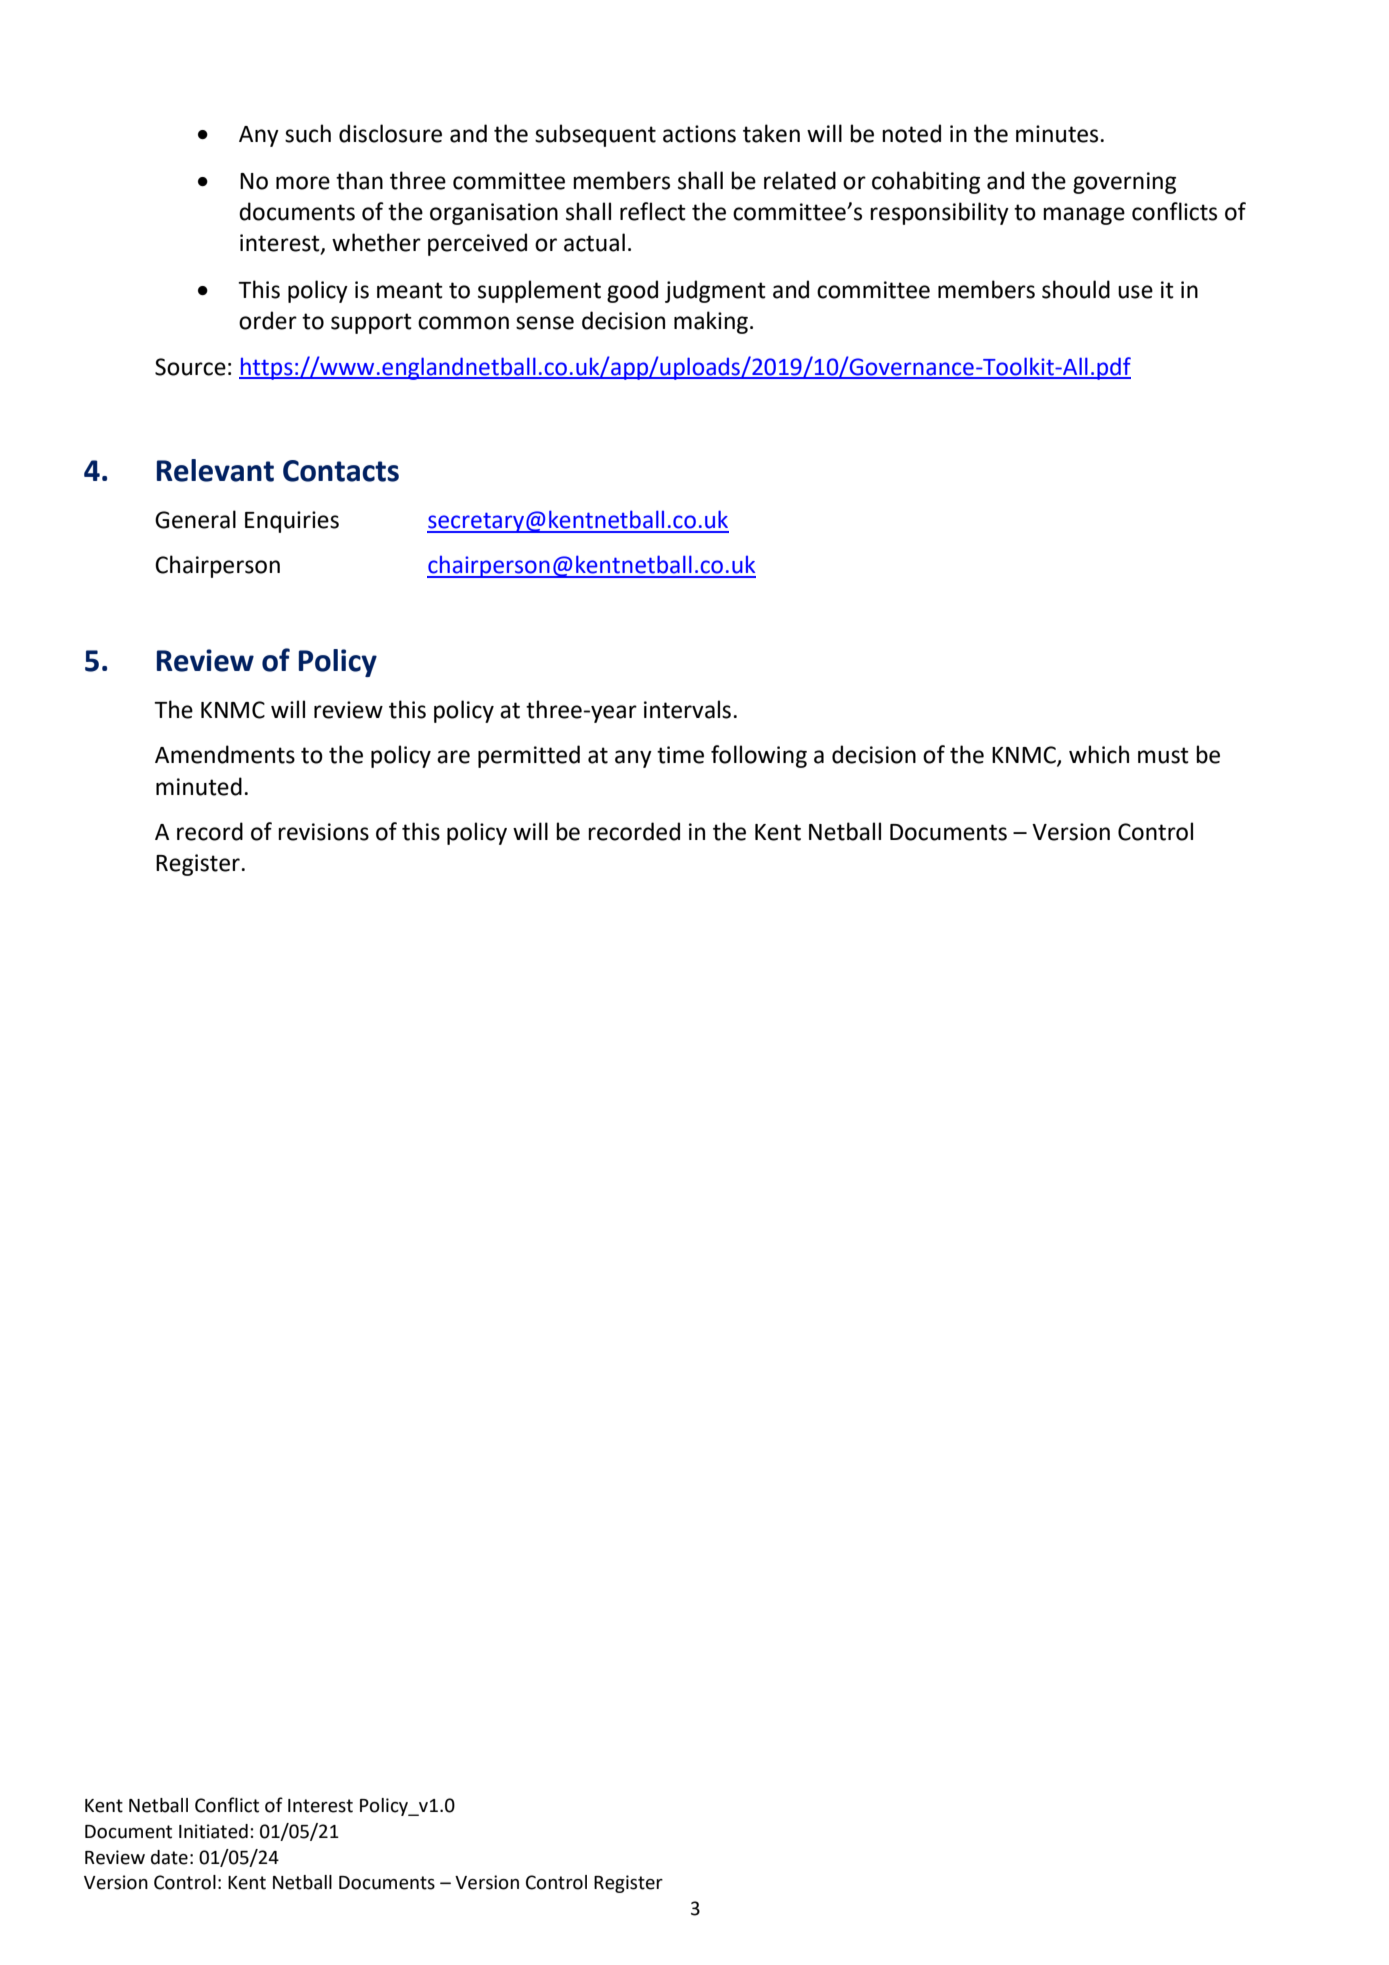  Describe the element at coordinates (1099, 754) in the screenshot. I see `which` at that location.
